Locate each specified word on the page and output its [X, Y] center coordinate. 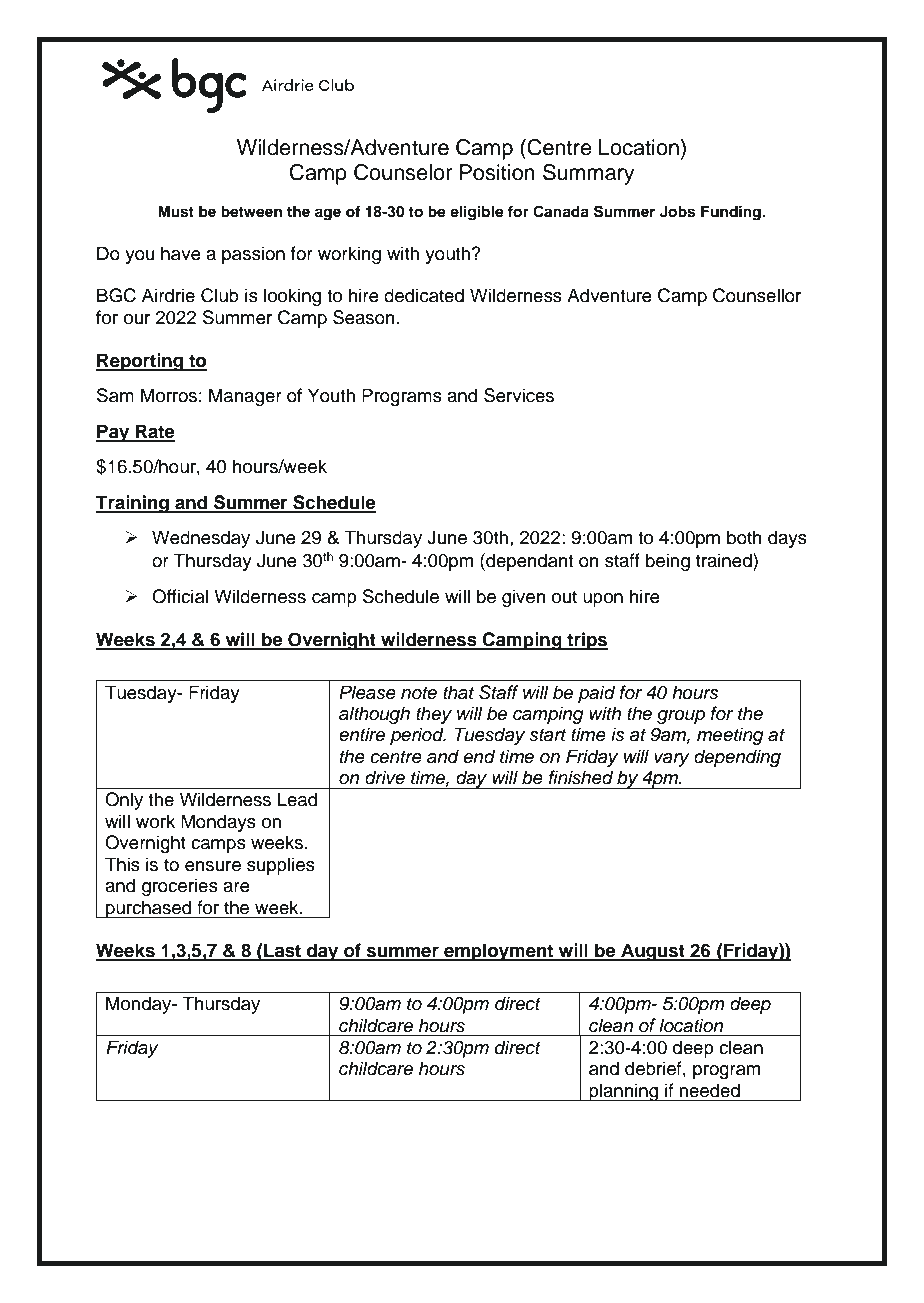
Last [282, 951]
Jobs [677, 212]
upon [603, 600]
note [419, 693]
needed [709, 1090]
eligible [477, 213]
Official [180, 596]
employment [499, 952]
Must [176, 212]
